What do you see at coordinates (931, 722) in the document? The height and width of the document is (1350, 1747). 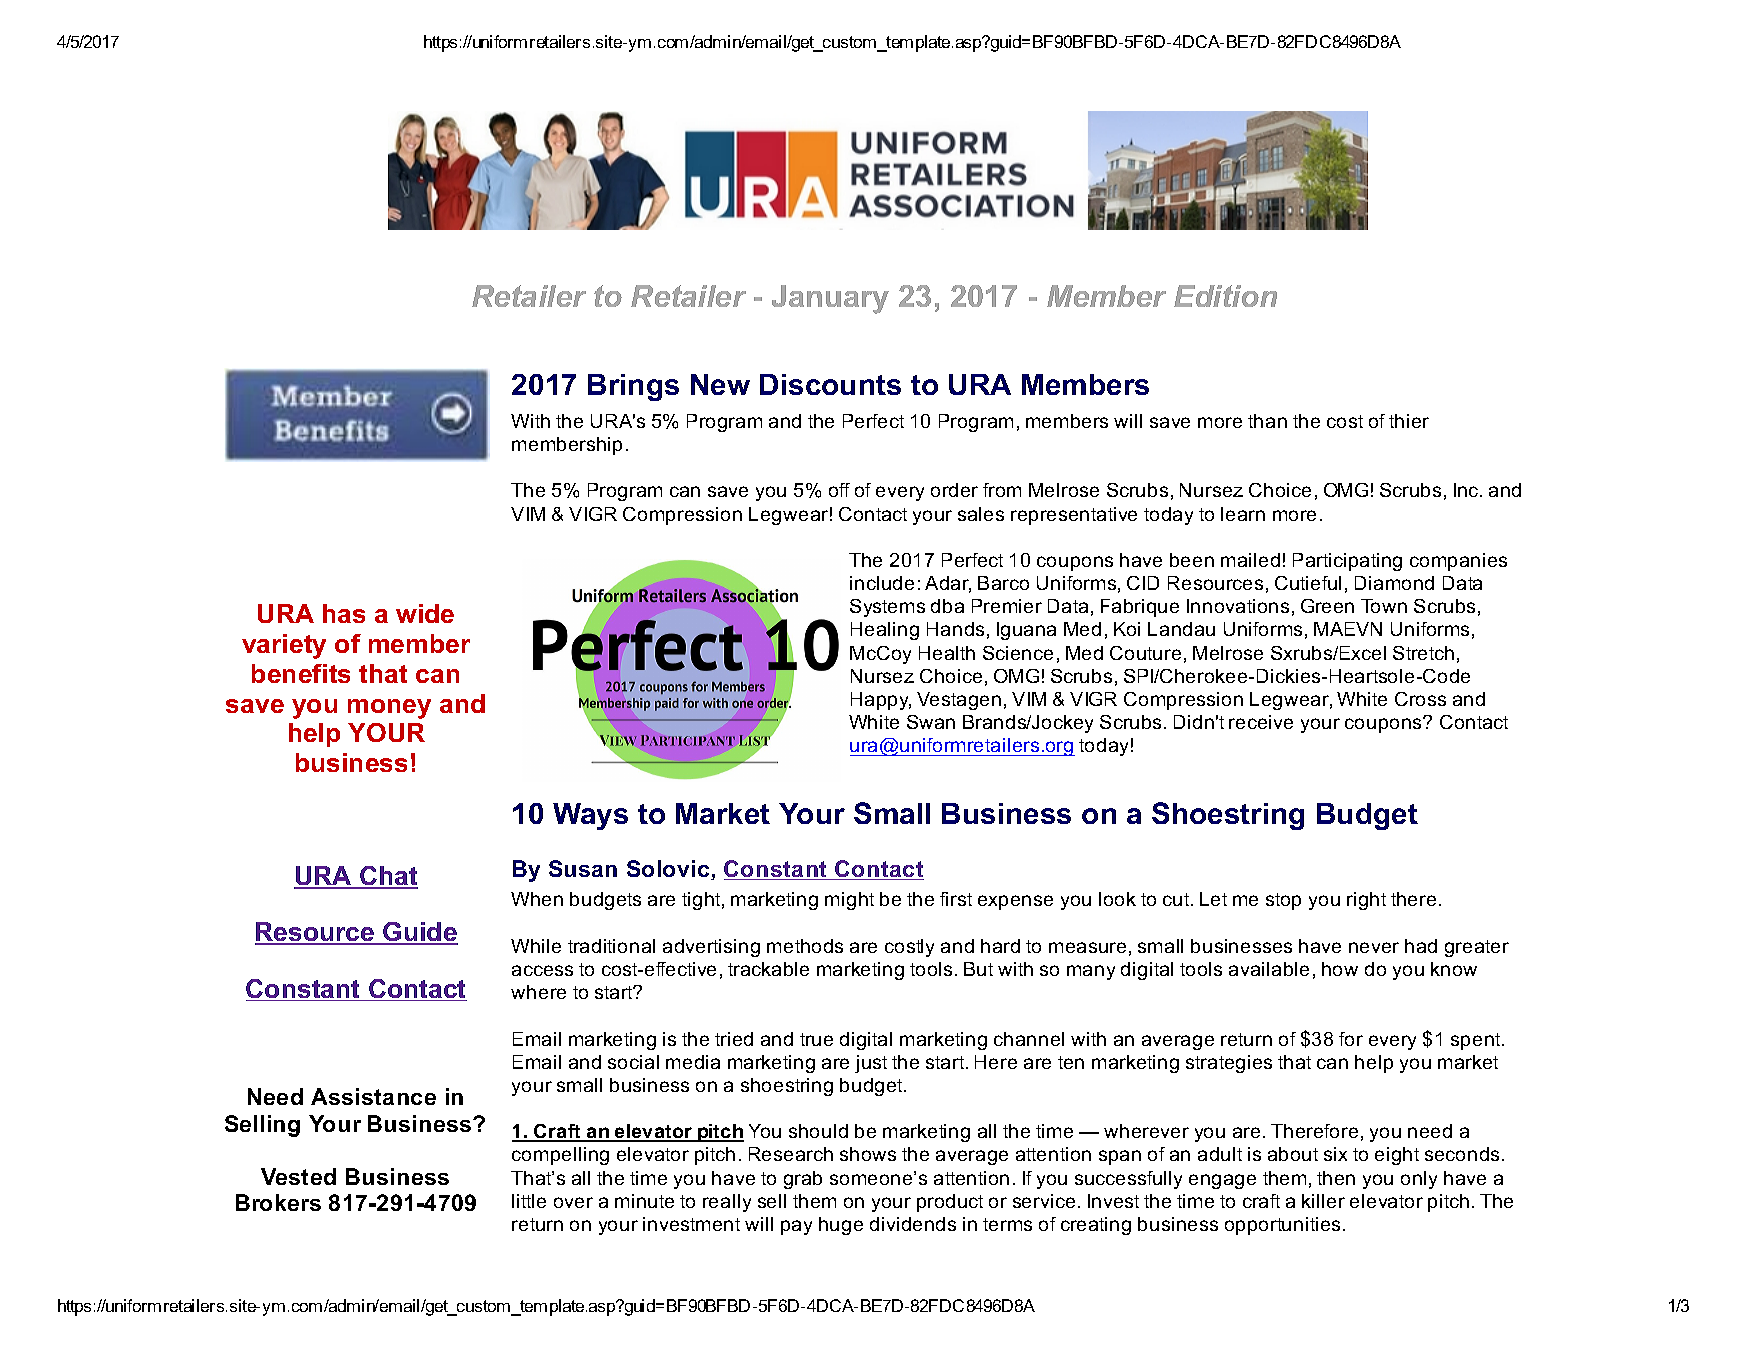 I see `Swan` at bounding box center [931, 722].
